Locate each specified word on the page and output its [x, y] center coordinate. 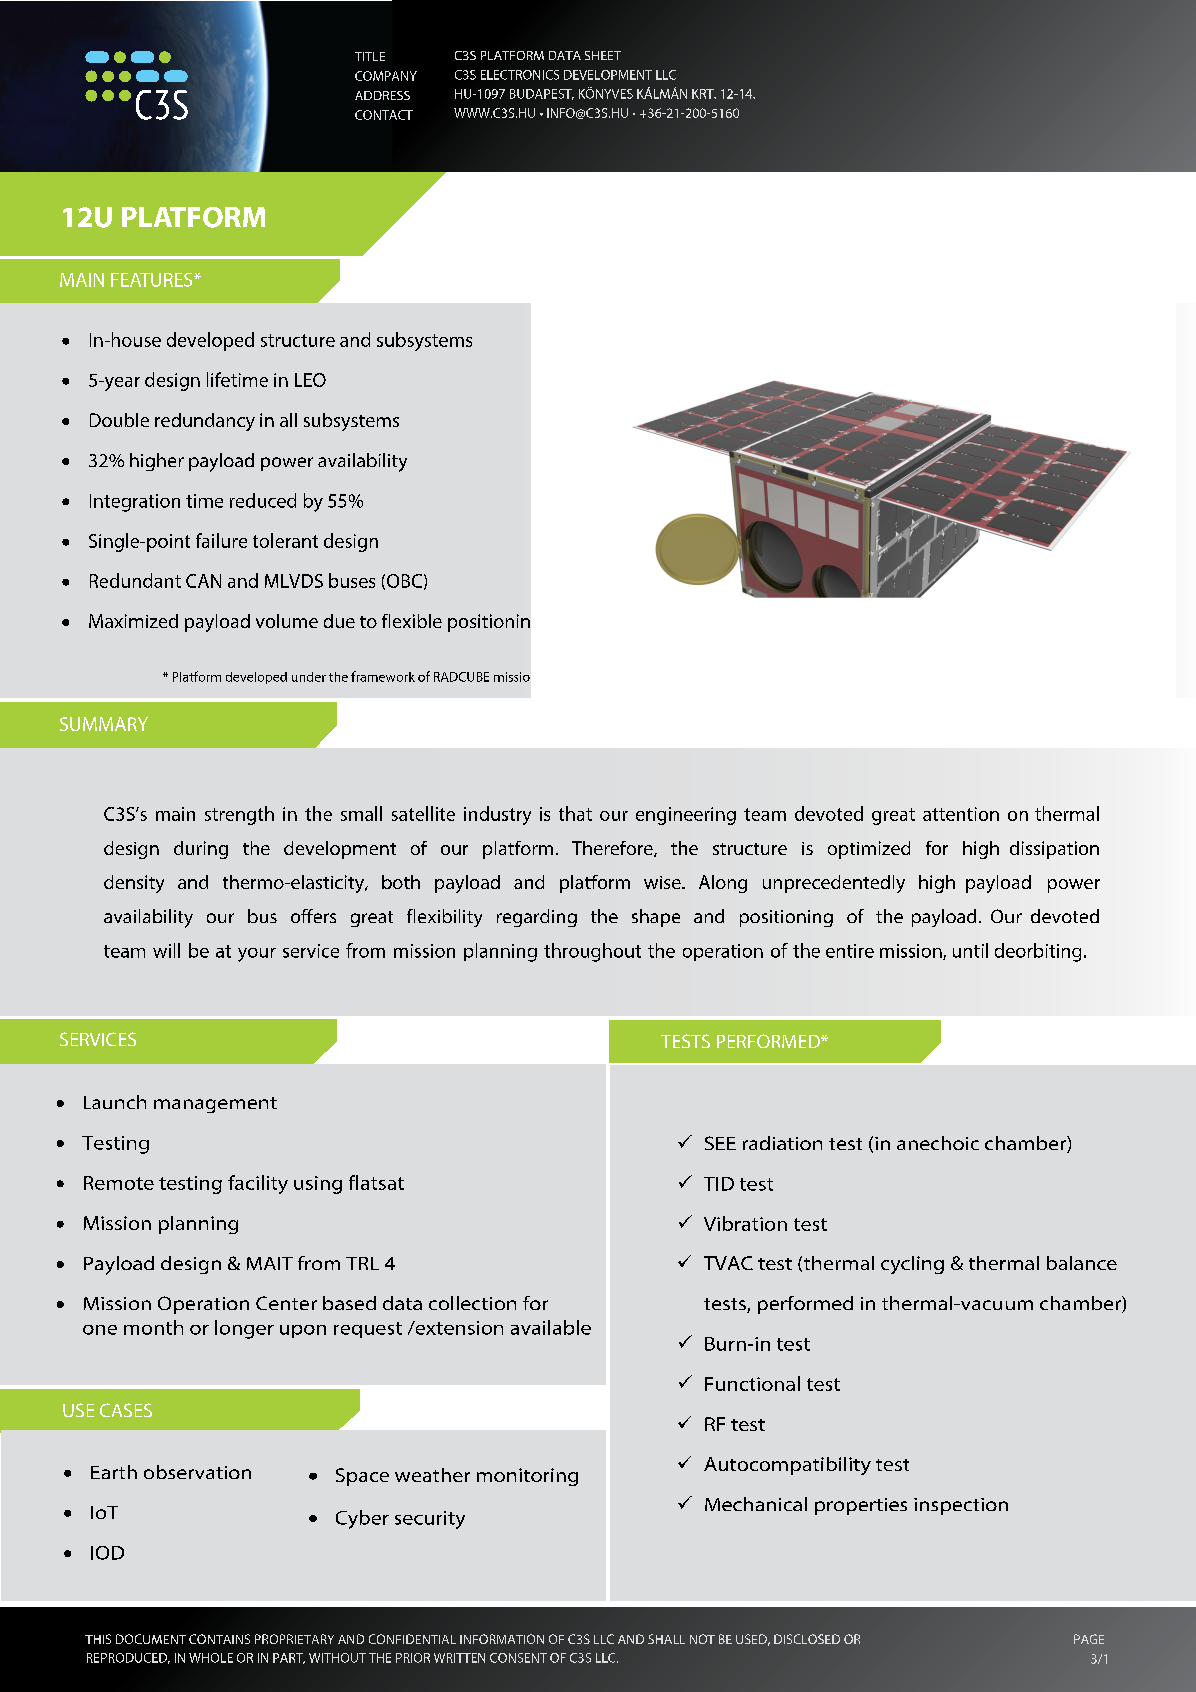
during [201, 850]
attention [961, 814]
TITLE [370, 56]
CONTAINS [219, 1639]
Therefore [613, 849]
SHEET [603, 55]
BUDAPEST [542, 94]
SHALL [666, 1639]
